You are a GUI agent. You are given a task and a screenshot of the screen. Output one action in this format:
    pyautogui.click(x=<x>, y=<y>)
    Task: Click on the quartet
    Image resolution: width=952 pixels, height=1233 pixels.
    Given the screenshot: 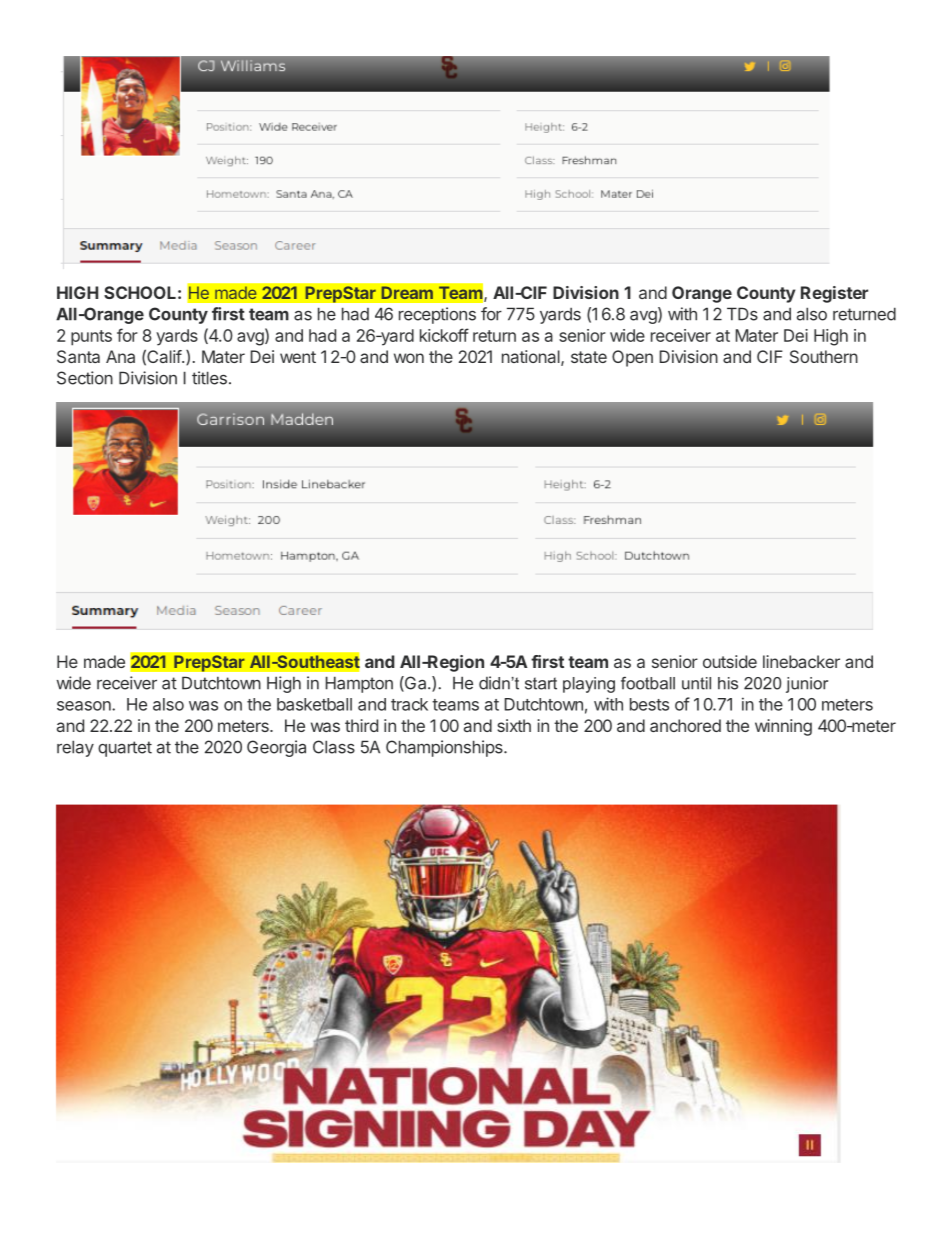 What is the action you would take?
    pyautogui.click(x=125, y=749)
